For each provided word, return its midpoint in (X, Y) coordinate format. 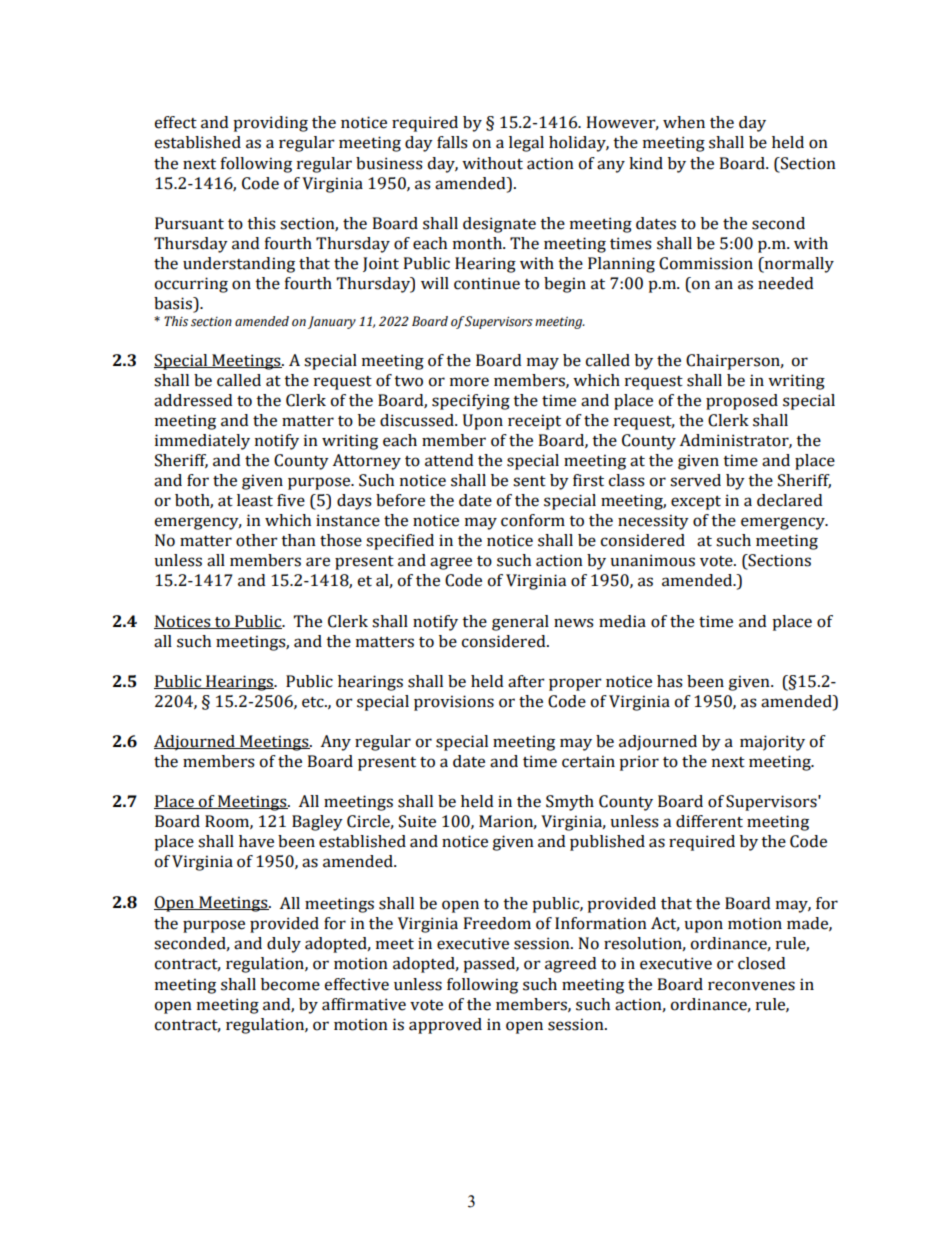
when (684, 122)
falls (452, 142)
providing (270, 124)
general (520, 623)
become (290, 984)
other (257, 540)
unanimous (652, 560)
